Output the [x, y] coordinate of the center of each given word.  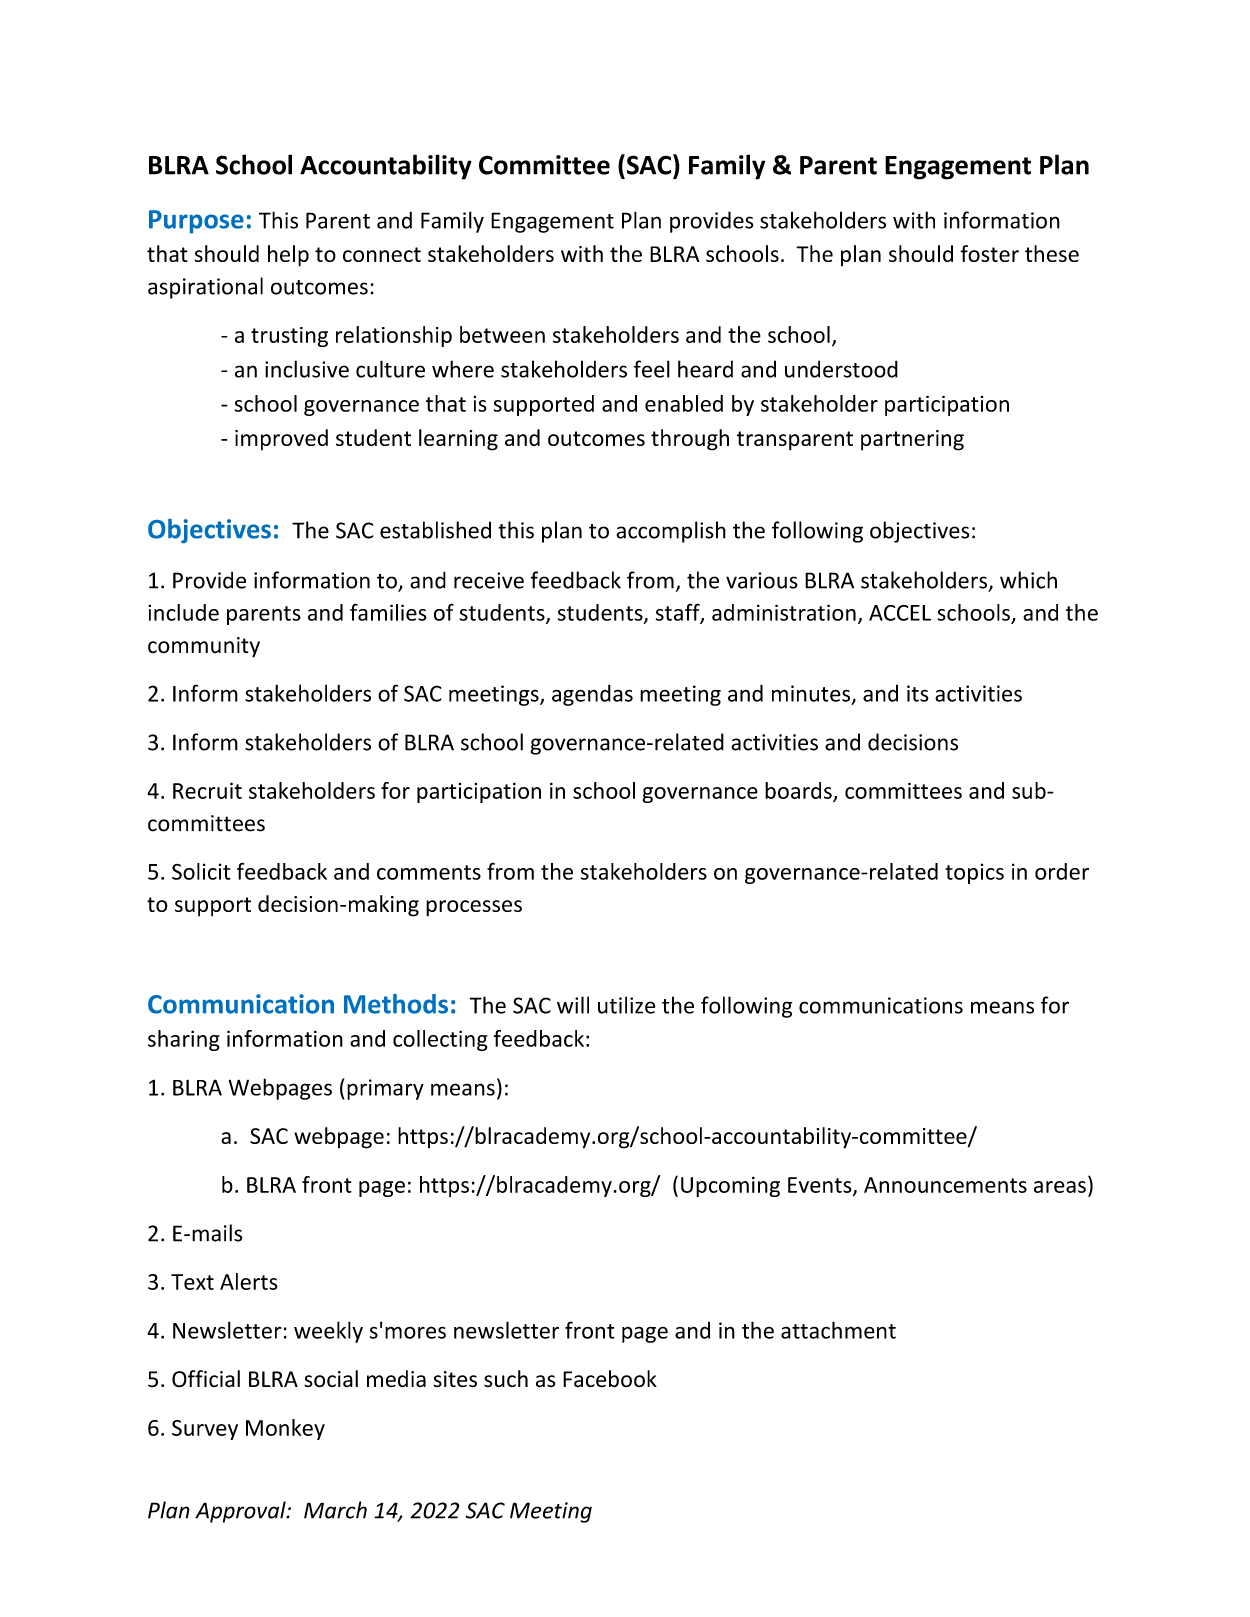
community [204, 647]
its [918, 693]
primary [385, 1089]
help [288, 256]
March [335, 1510]
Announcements [945, 1185]
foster [989, 253]
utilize [626, 1005]
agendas [592, 695]
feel [651, 369]
